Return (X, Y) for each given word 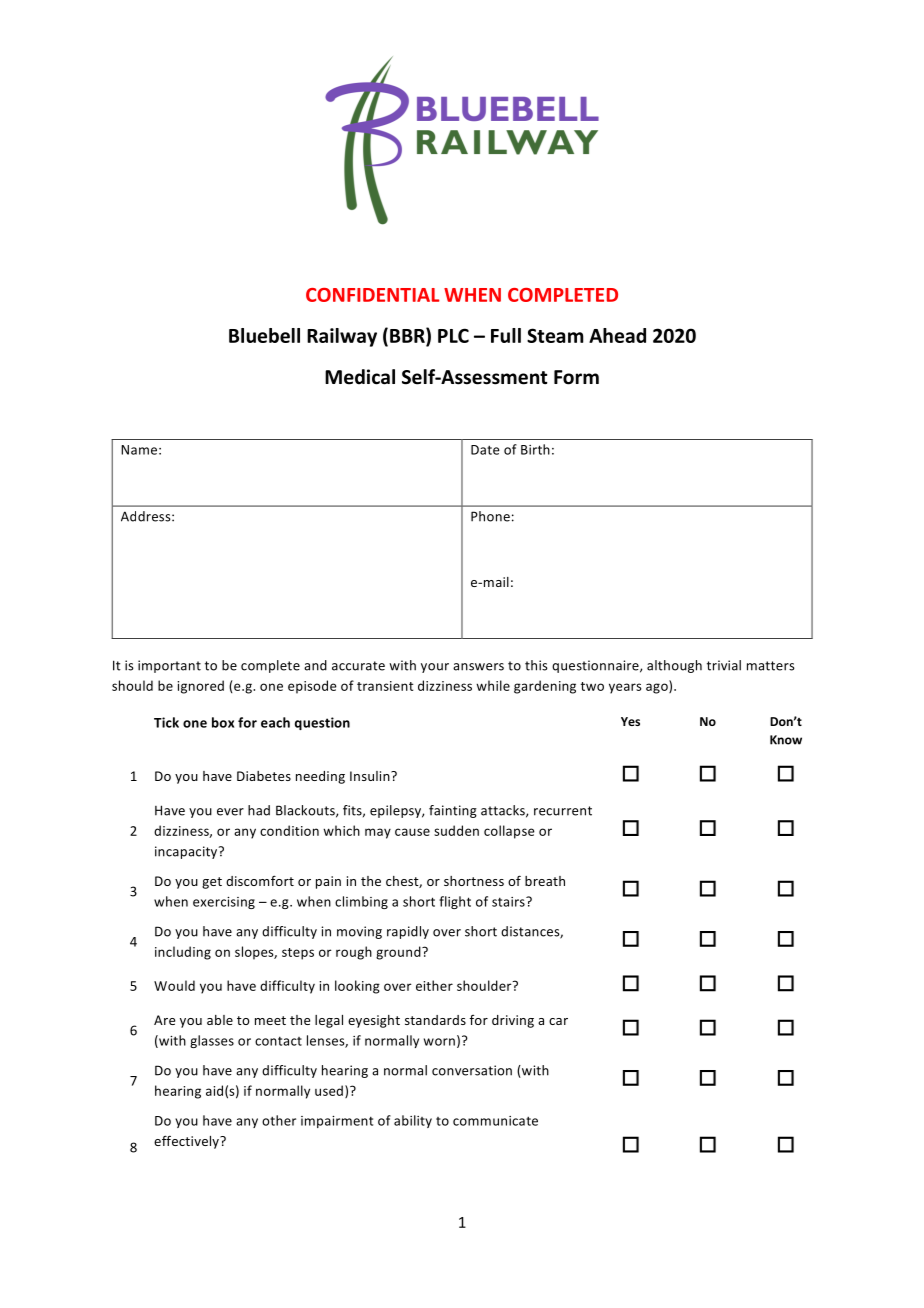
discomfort (260, 880)
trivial (724, 665)
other (279, 1120)
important (169, 666)
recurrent (563, 811)
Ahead (617, 335)
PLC (453, 335)
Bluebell (264, 335)
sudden (456, 830)
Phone (490, 516)
